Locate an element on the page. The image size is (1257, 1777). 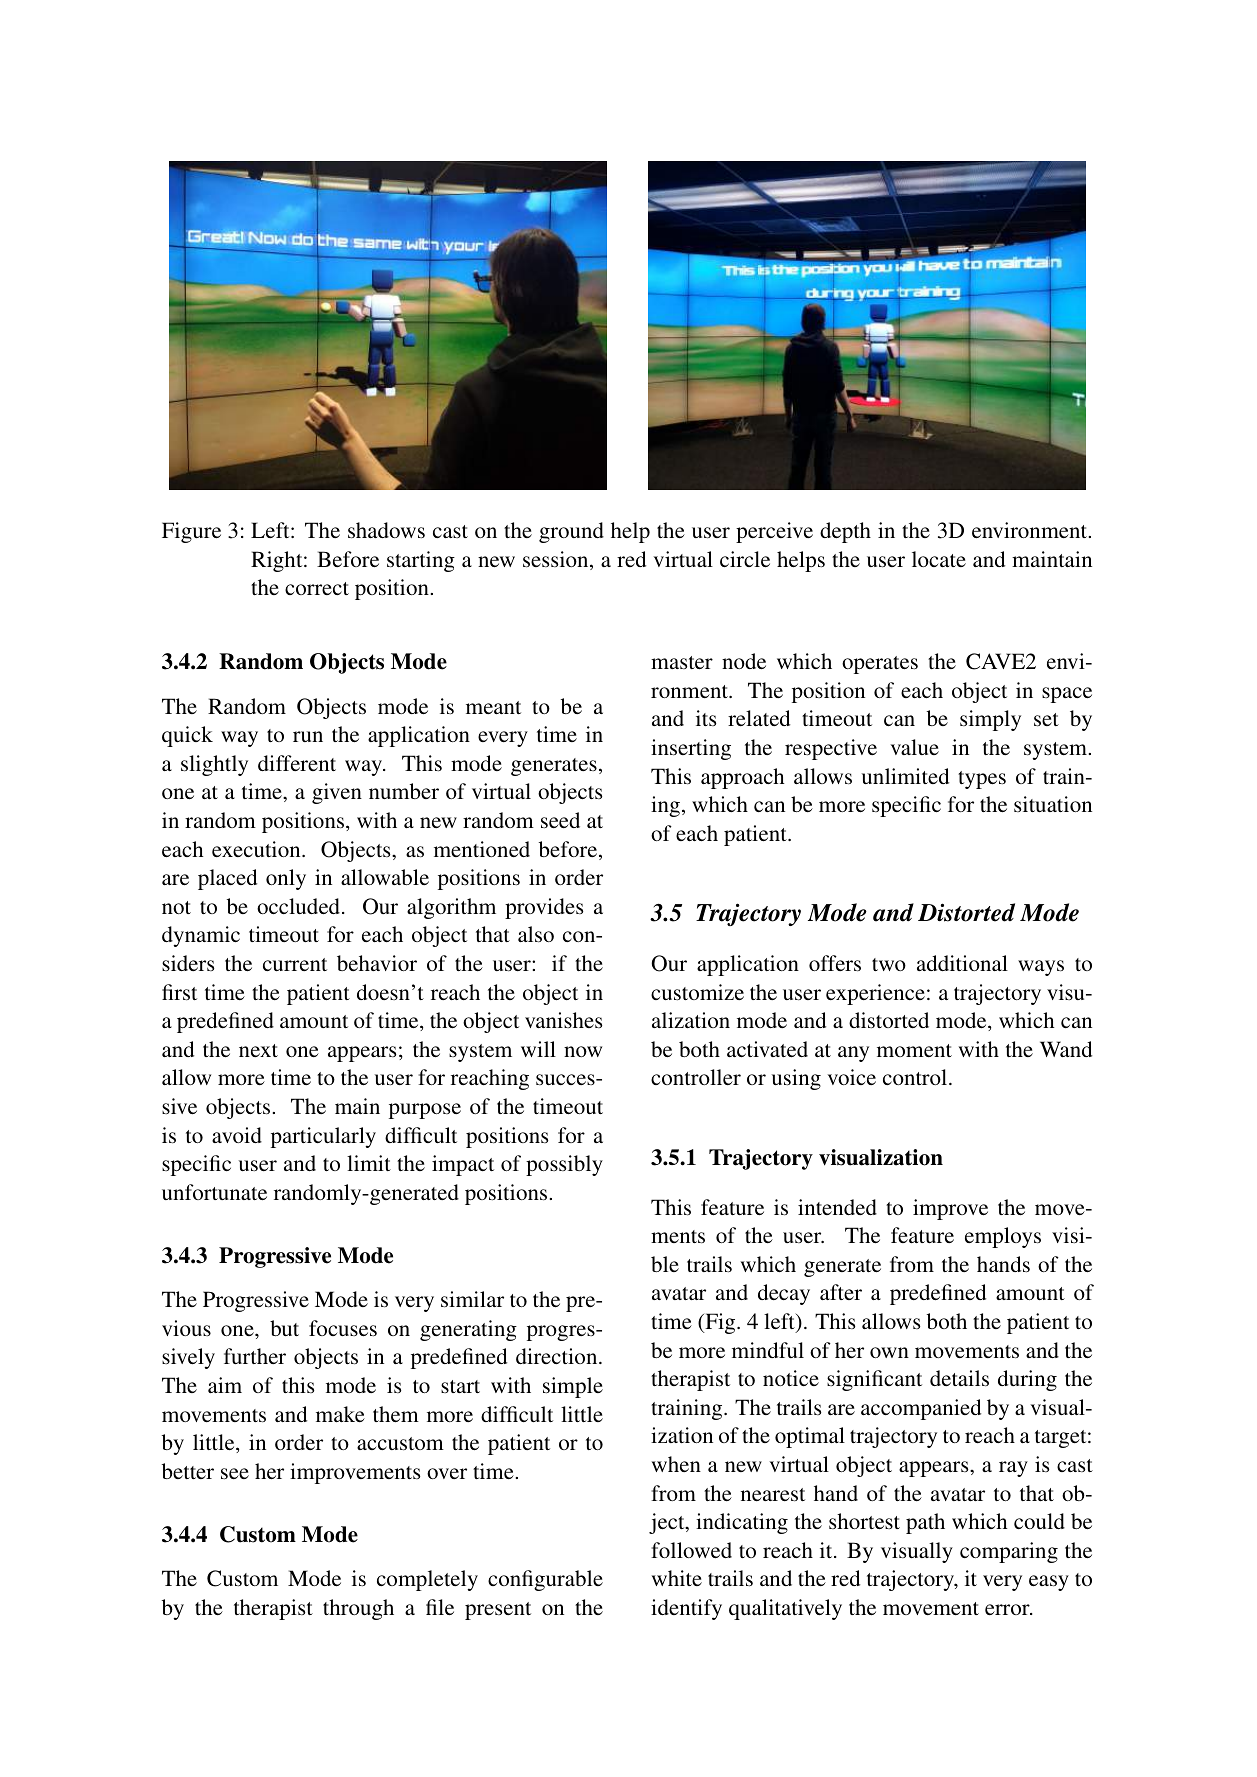
execution is located at coordinates (257, 849).
